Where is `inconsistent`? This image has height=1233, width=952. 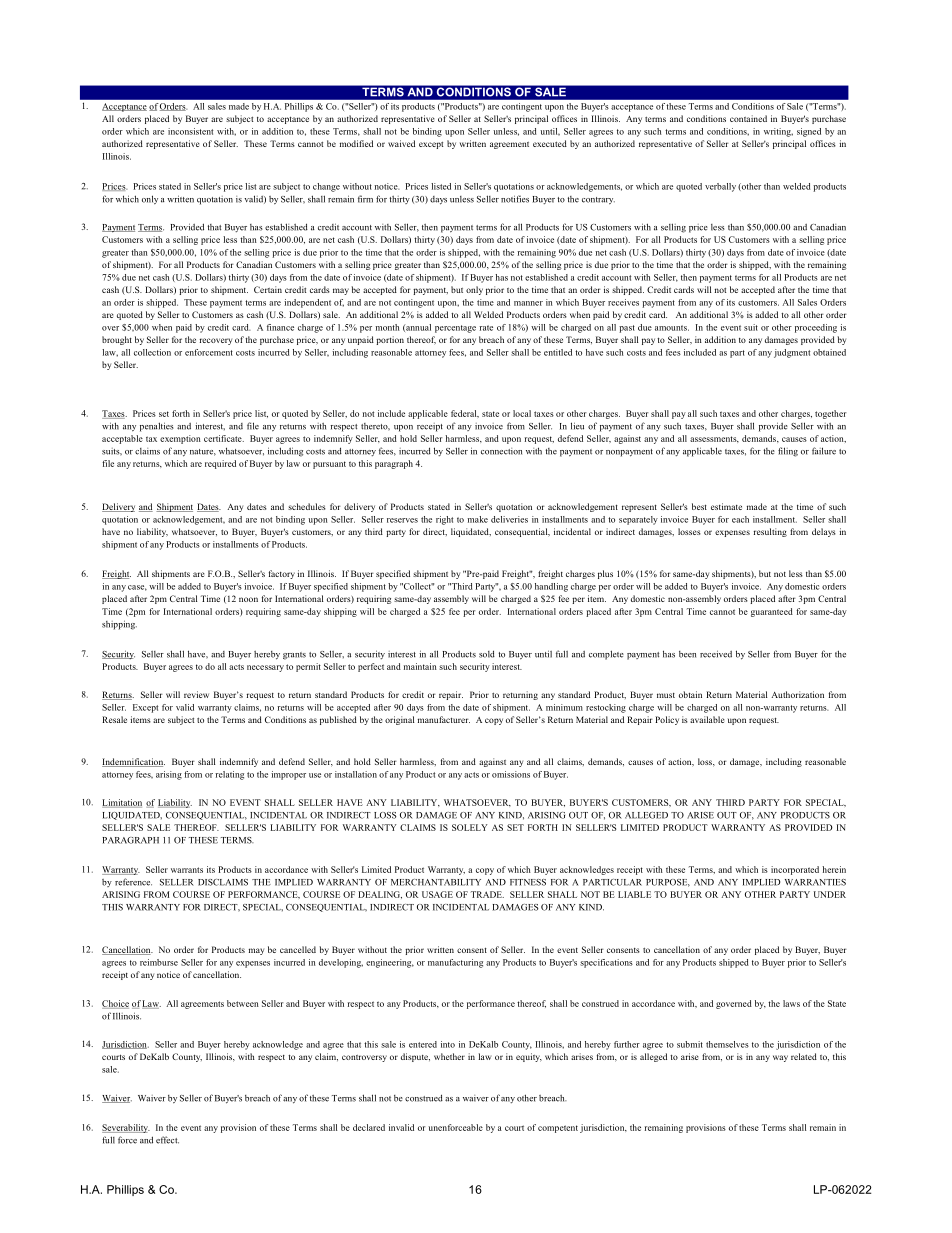
inconsistent is located at coordinates (190, 131).
